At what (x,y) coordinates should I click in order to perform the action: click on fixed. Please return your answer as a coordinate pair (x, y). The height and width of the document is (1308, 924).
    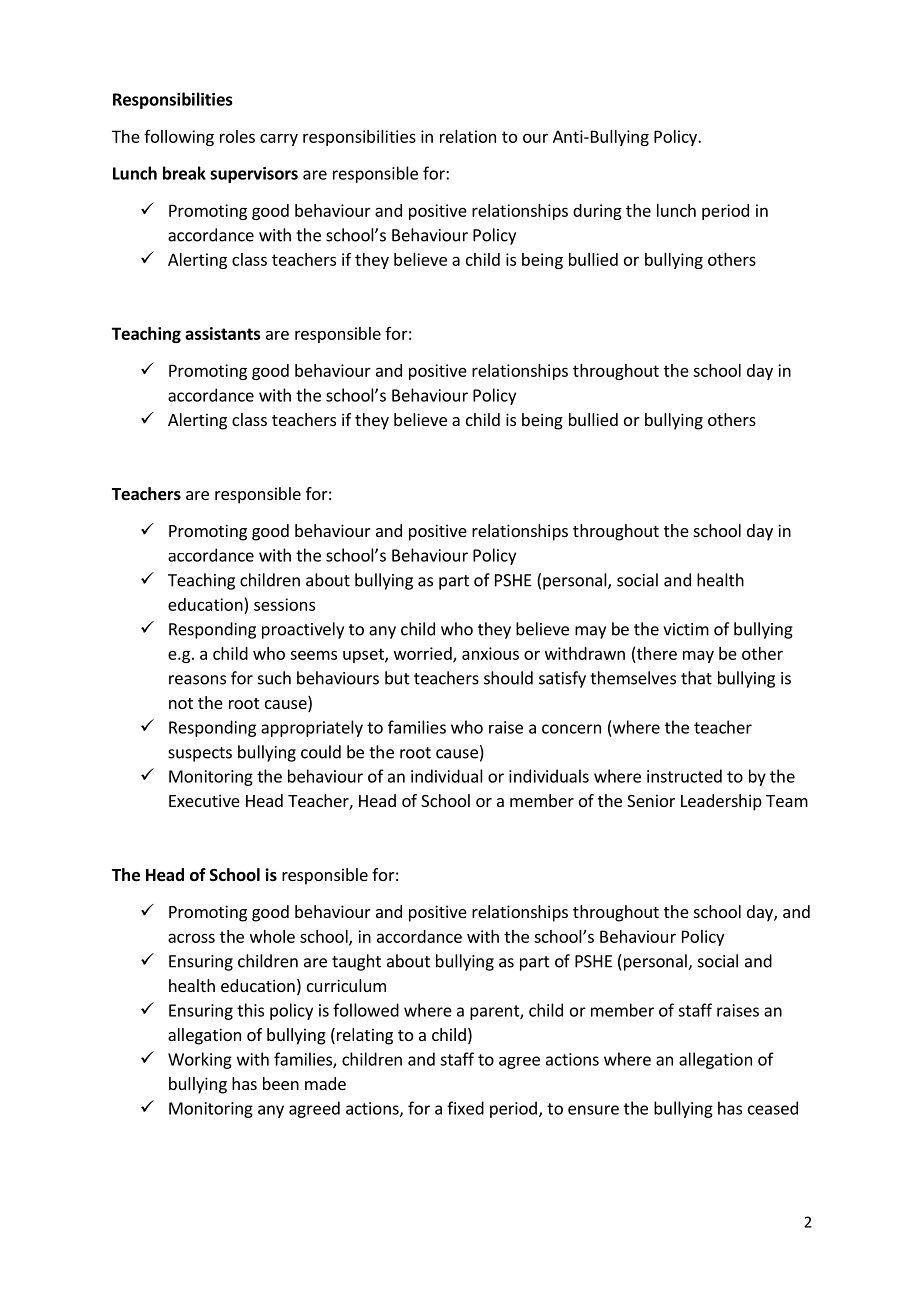
    Looking at the image, I should click on (465, 1108).
